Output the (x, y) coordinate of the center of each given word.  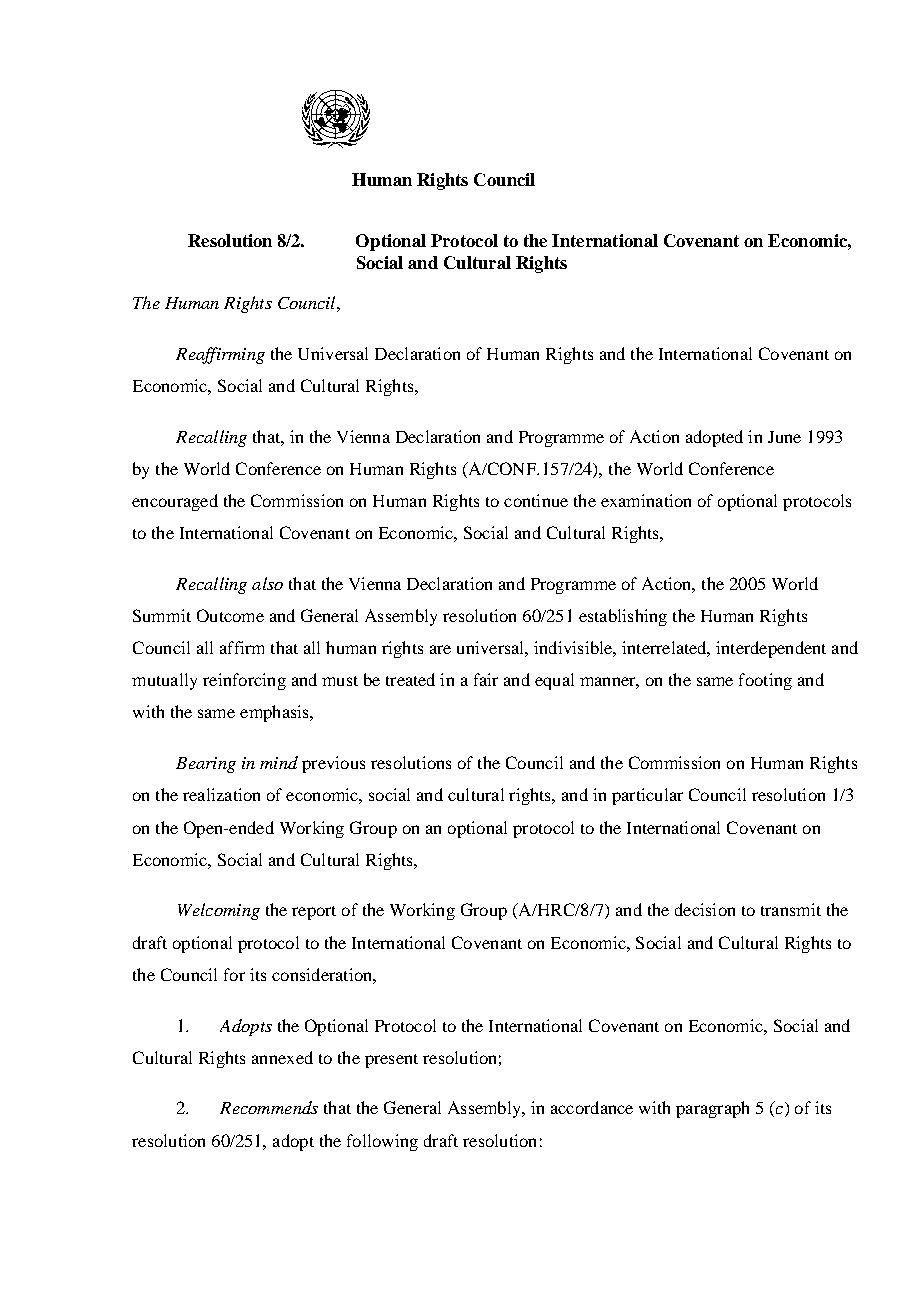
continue (536, 500)
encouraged (175, 502)
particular (647, 796)
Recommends (269, 1107)
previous (333, 764)
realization (221, 794)
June (784, 437)
